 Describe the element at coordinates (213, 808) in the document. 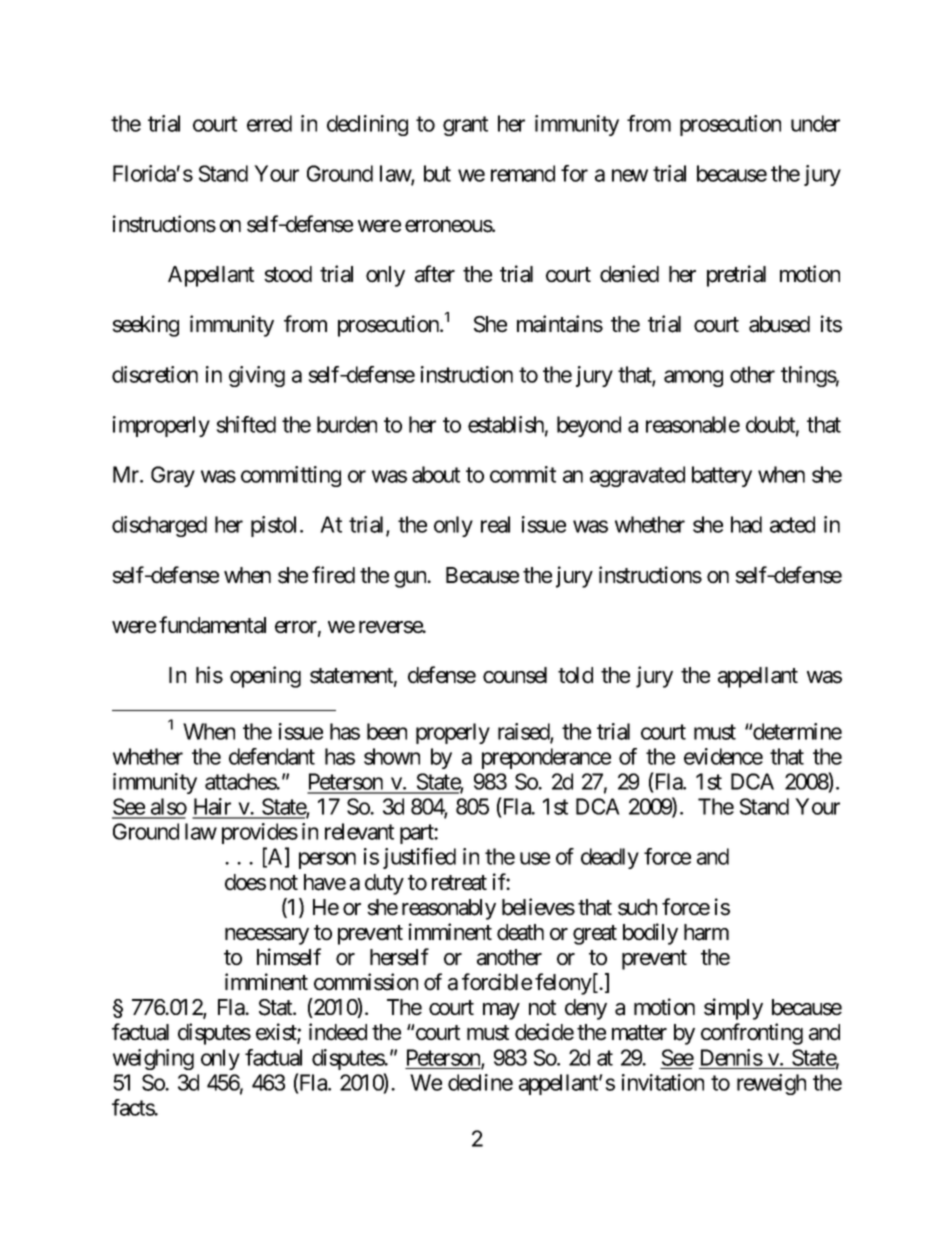

I see `Hair` at that location.
